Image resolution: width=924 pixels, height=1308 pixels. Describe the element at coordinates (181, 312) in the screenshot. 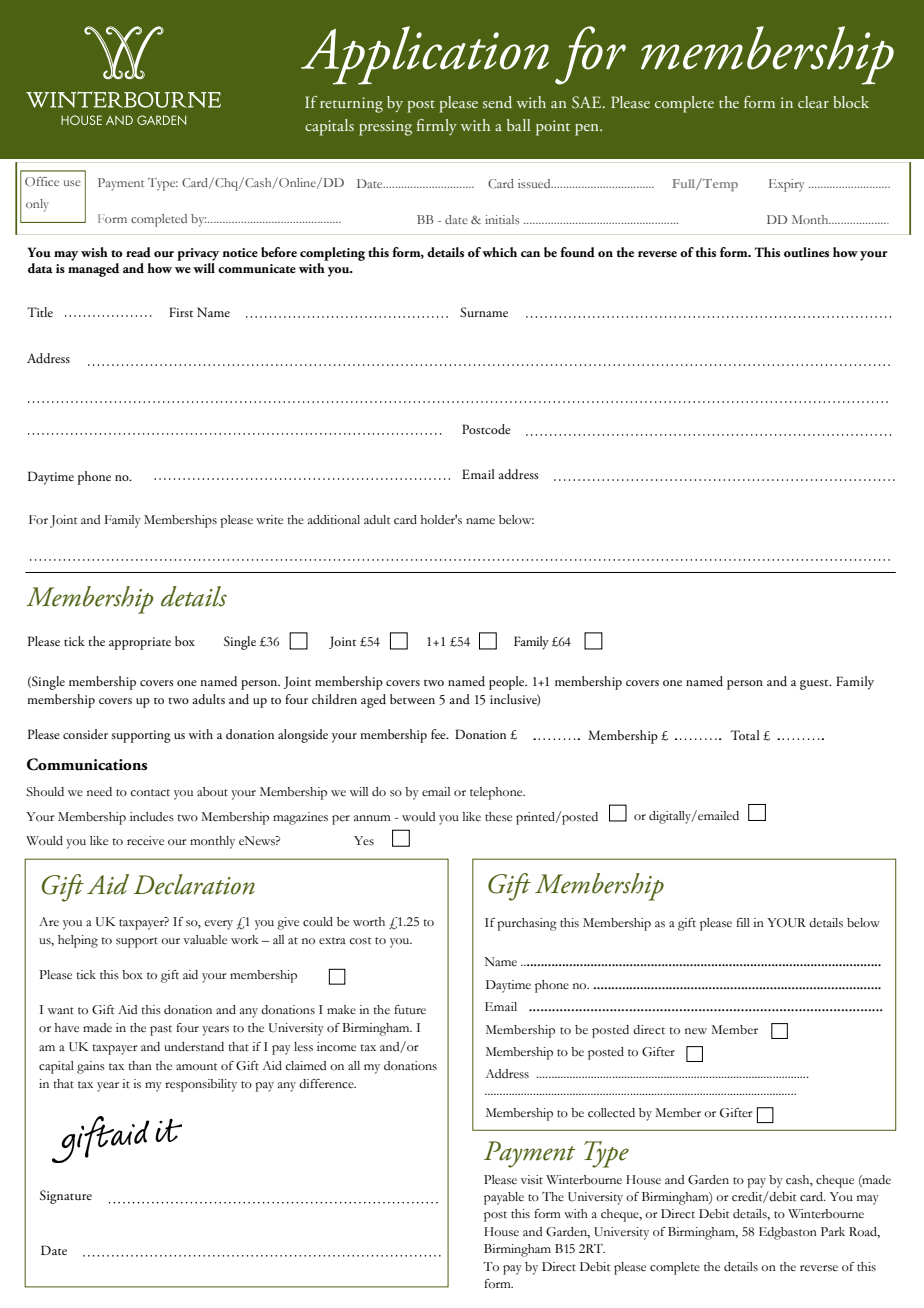

I see `First` at that location.
